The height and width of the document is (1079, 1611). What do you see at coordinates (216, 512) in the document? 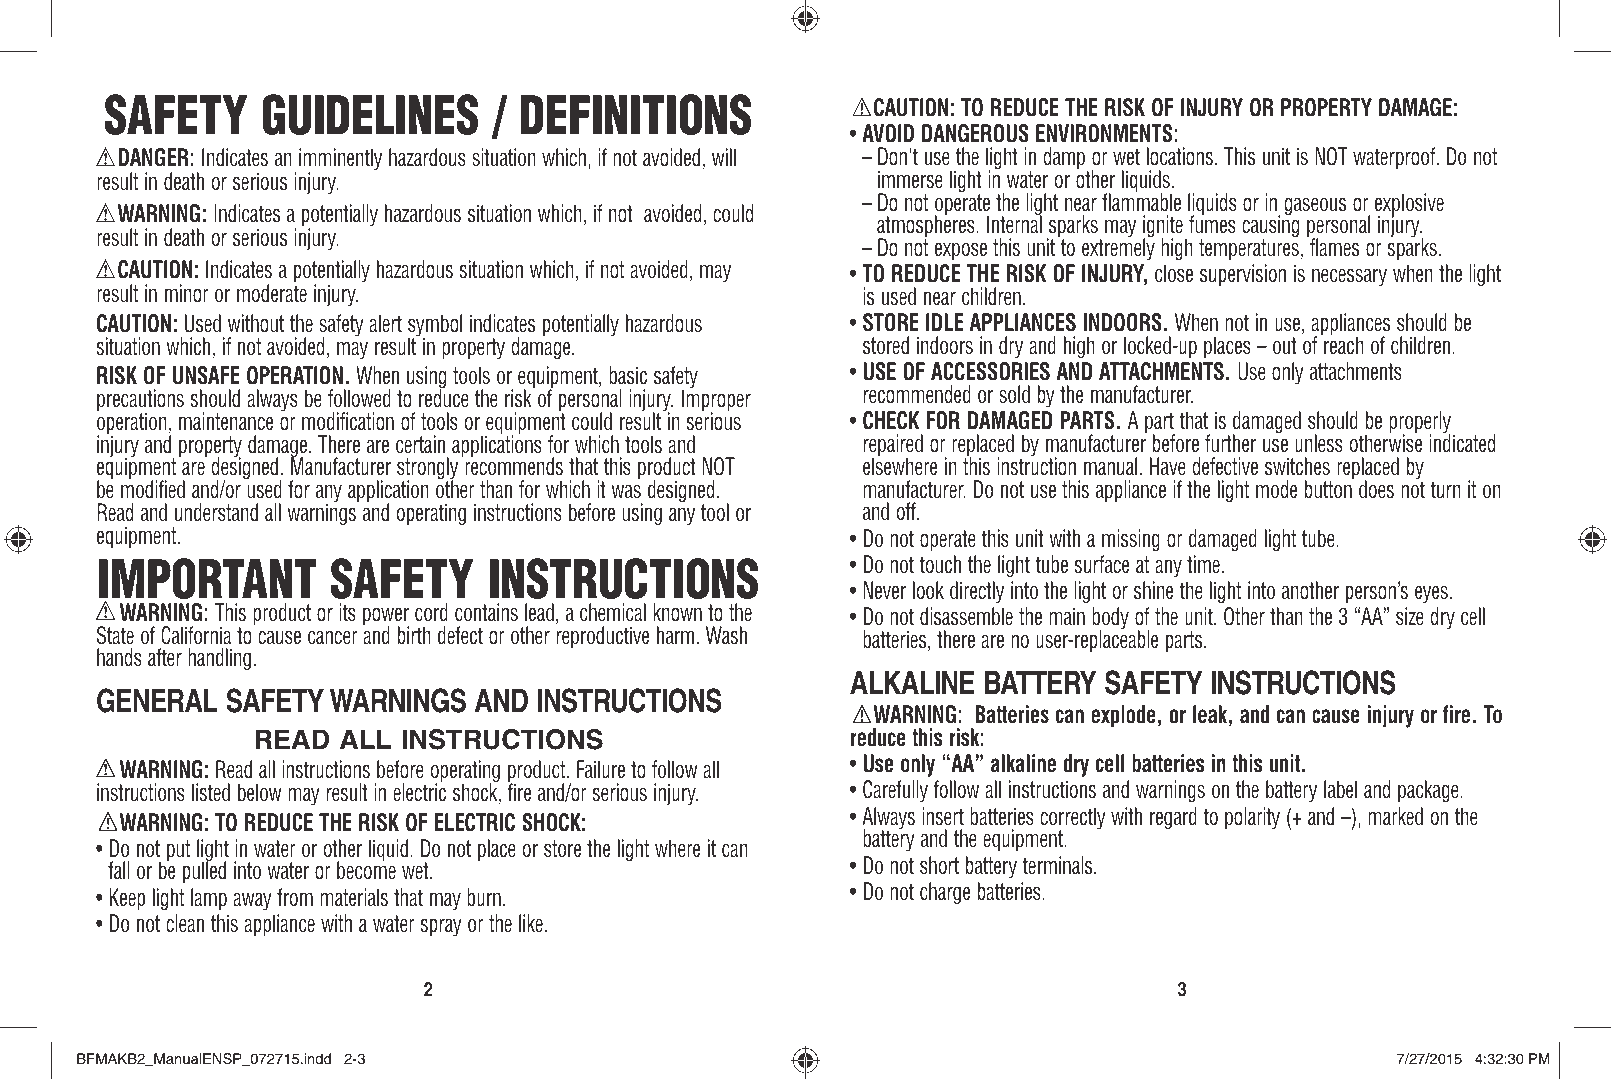
I see `understand` at bounding box center [216, 512].
